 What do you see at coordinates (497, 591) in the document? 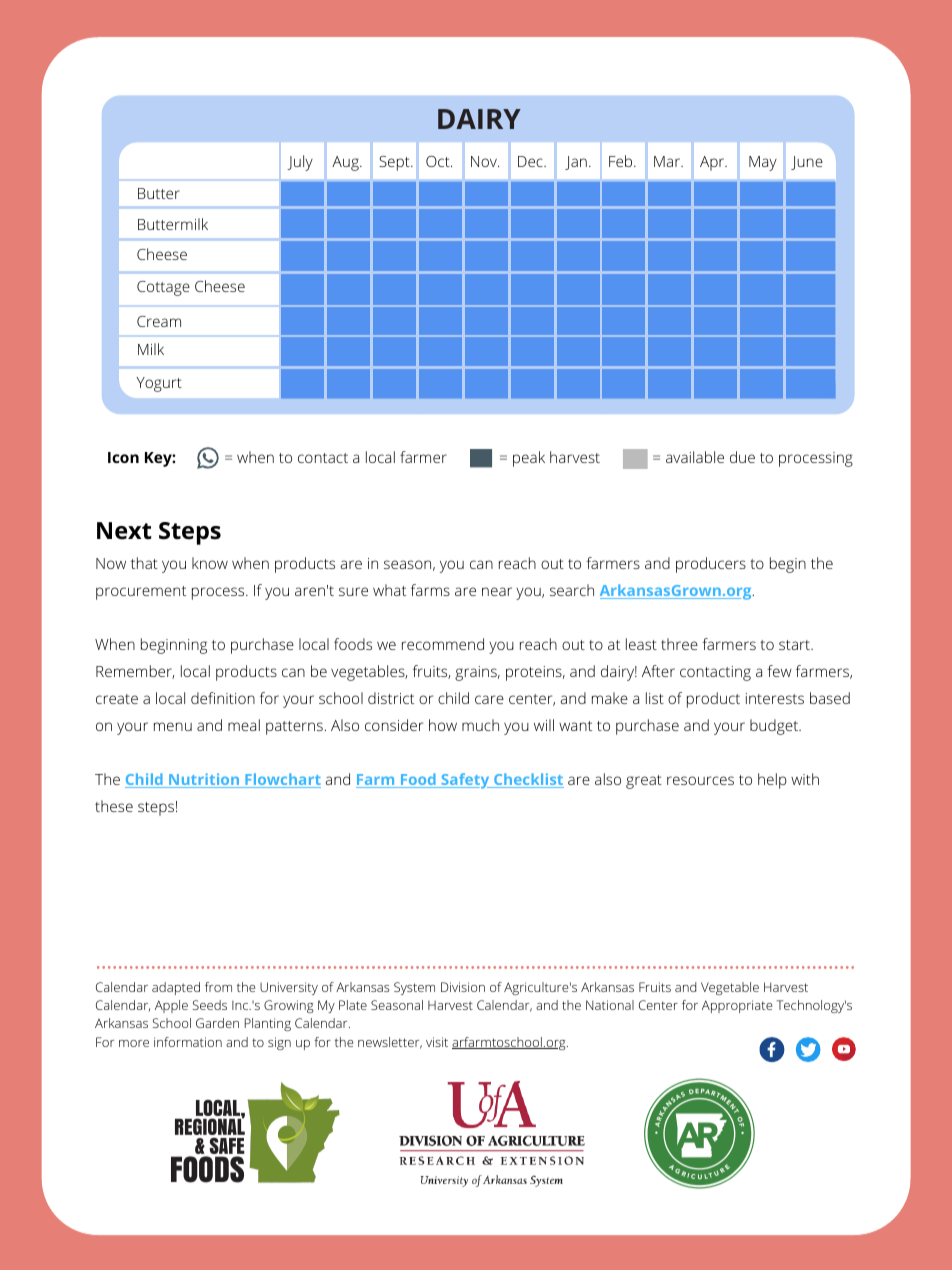
I see `near` at bounding box center [497, 591].
